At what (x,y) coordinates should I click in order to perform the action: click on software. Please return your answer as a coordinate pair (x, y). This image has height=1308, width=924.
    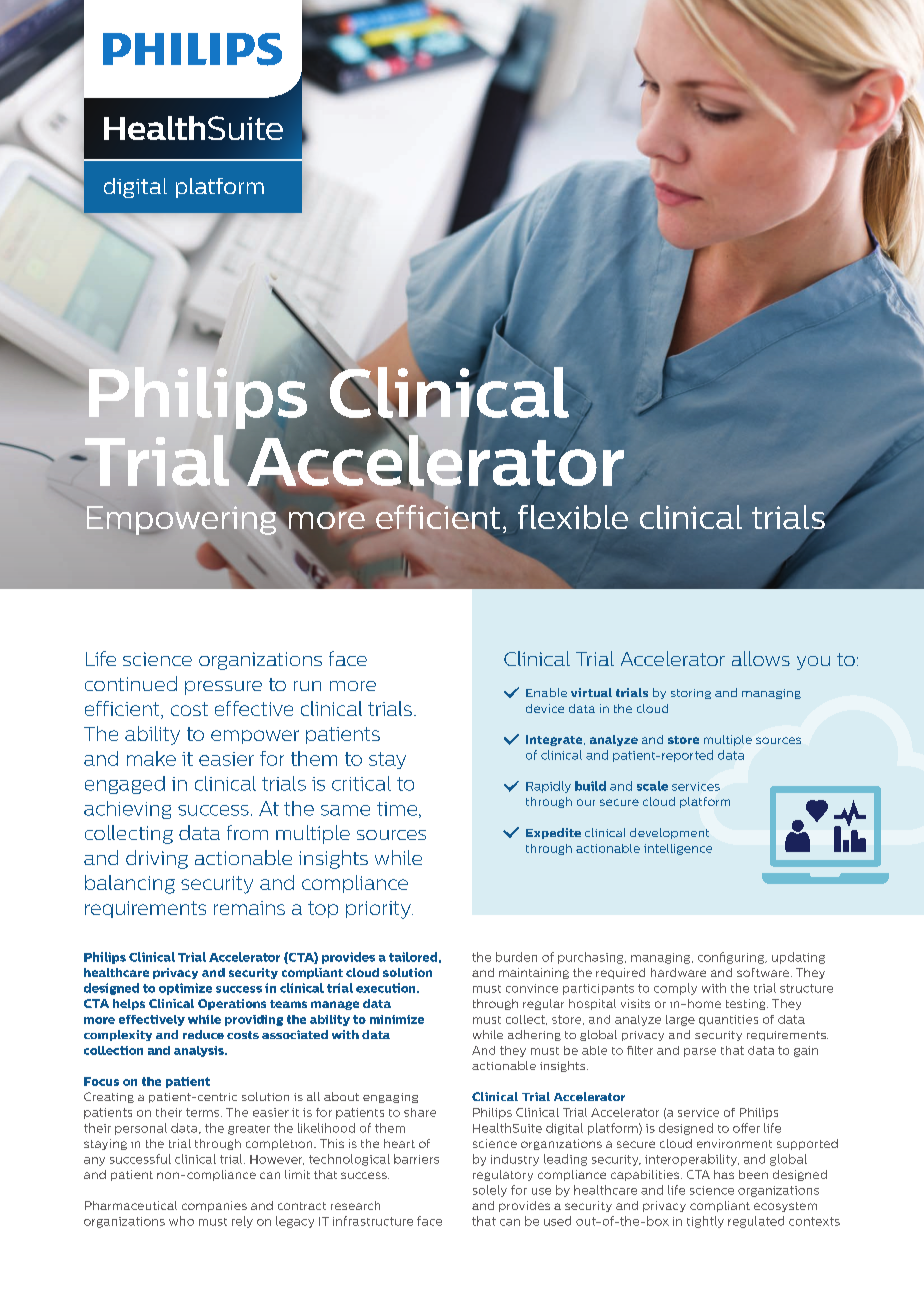
    Looking at the image, I should click on (764, 972).
